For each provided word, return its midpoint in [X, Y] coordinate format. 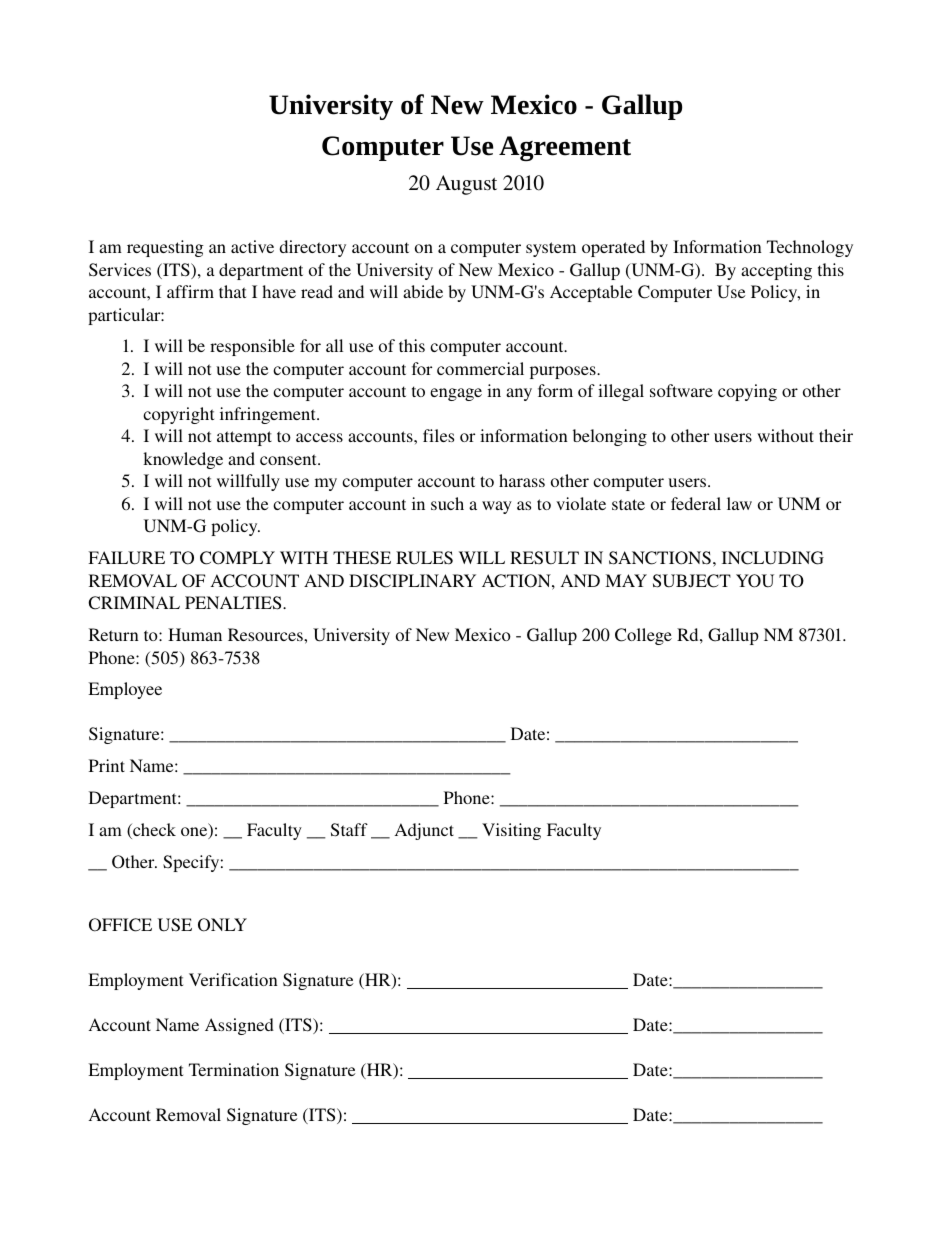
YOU [755, 581]
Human [195, 634]
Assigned [239, 1026]
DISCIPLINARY [412, 581]
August [466, 185]
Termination [234, 1069]
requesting [165, 248]
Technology [810, 248]
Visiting [511, 831]
